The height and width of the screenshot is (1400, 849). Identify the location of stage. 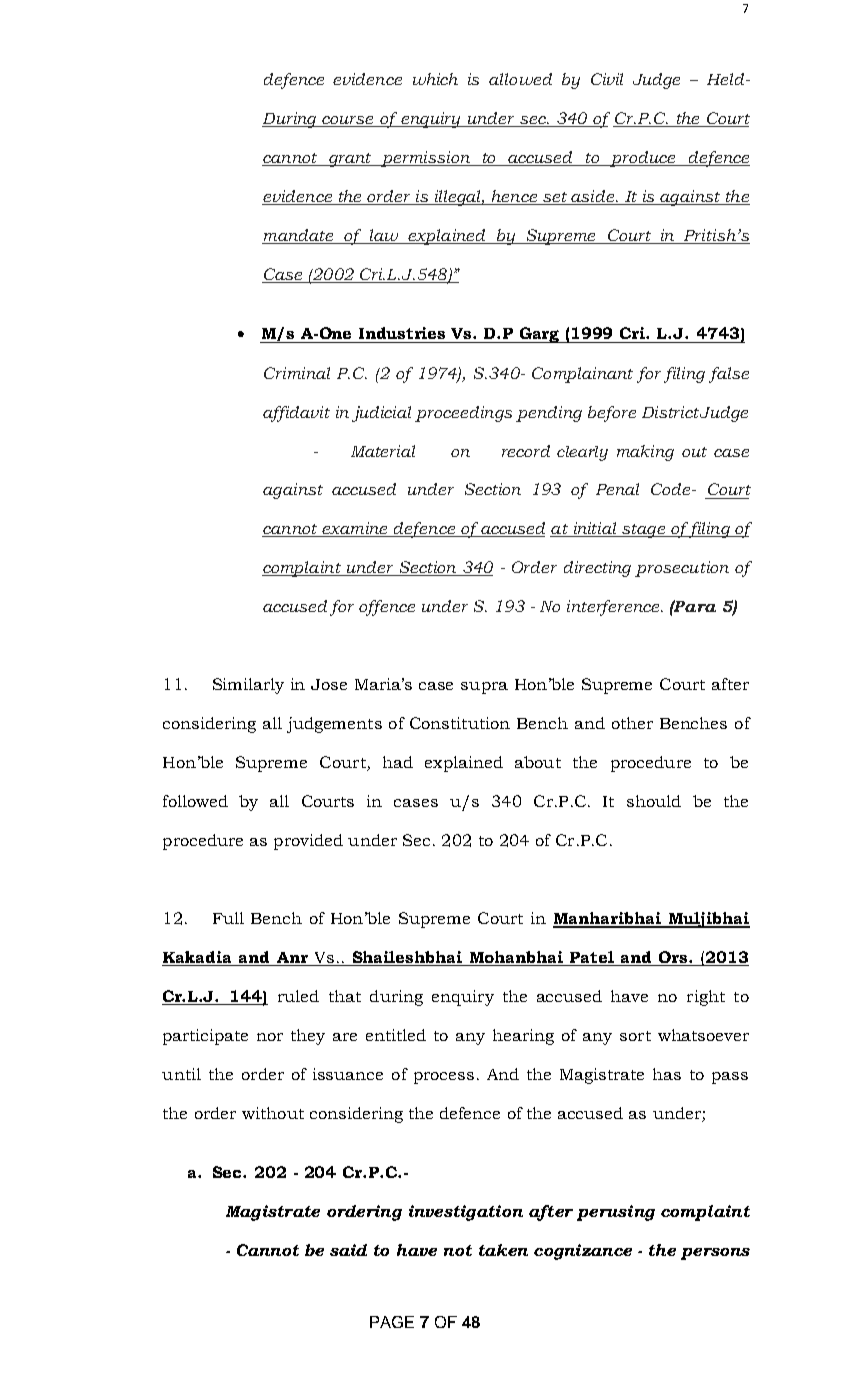
(644, 531).
